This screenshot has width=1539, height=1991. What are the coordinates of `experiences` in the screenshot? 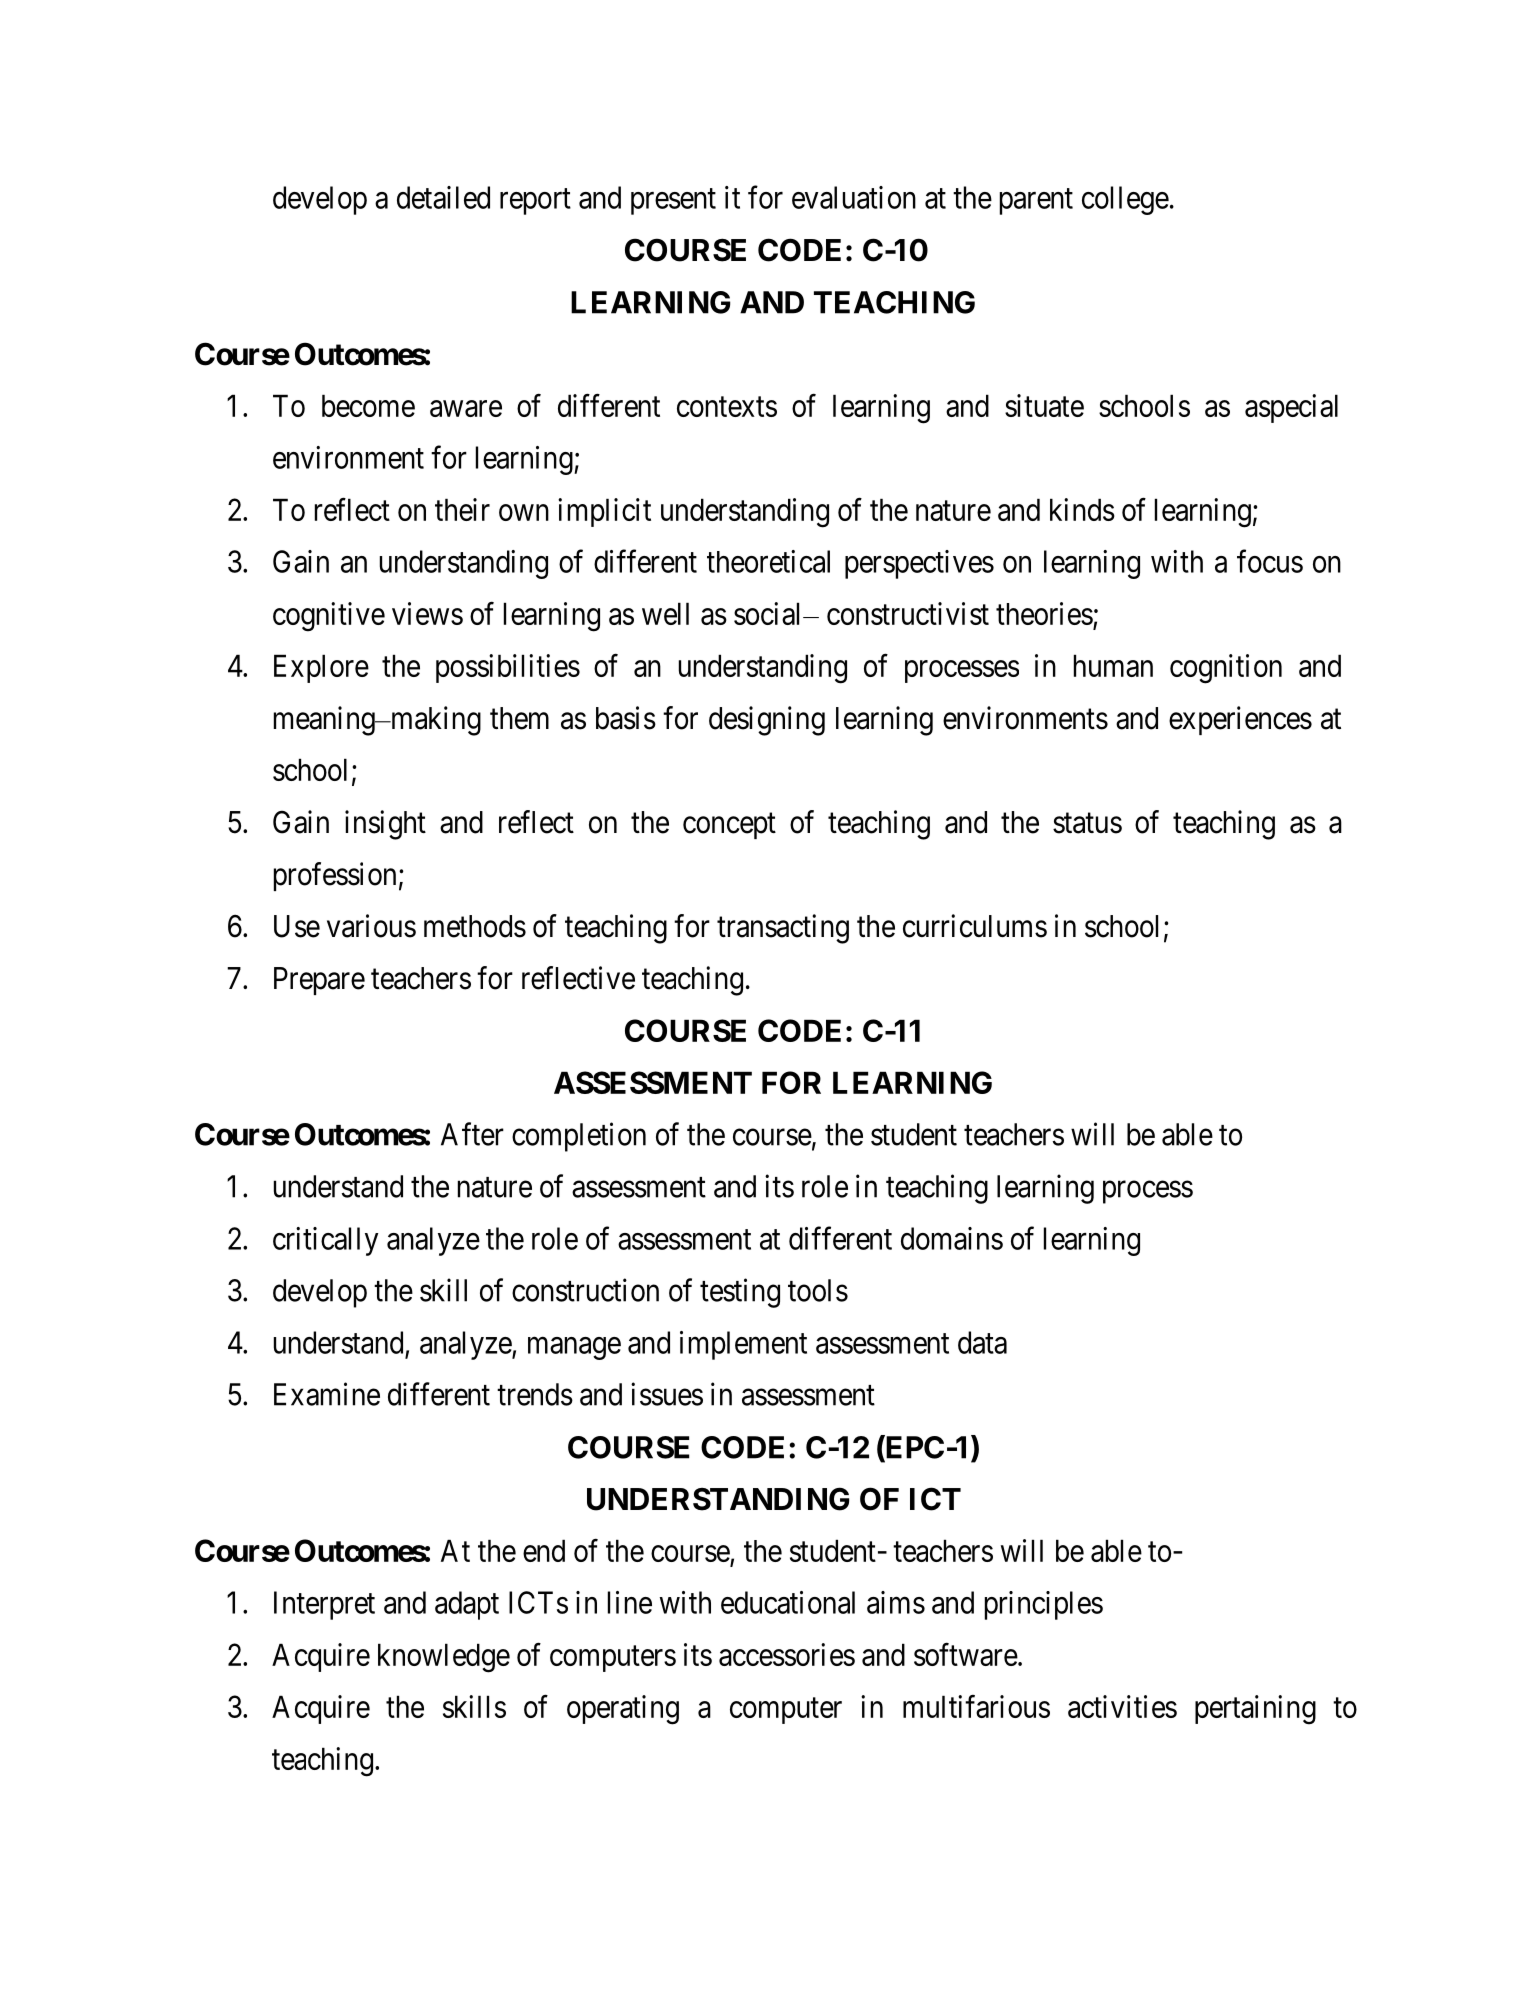 It's located at (1240, 720).
